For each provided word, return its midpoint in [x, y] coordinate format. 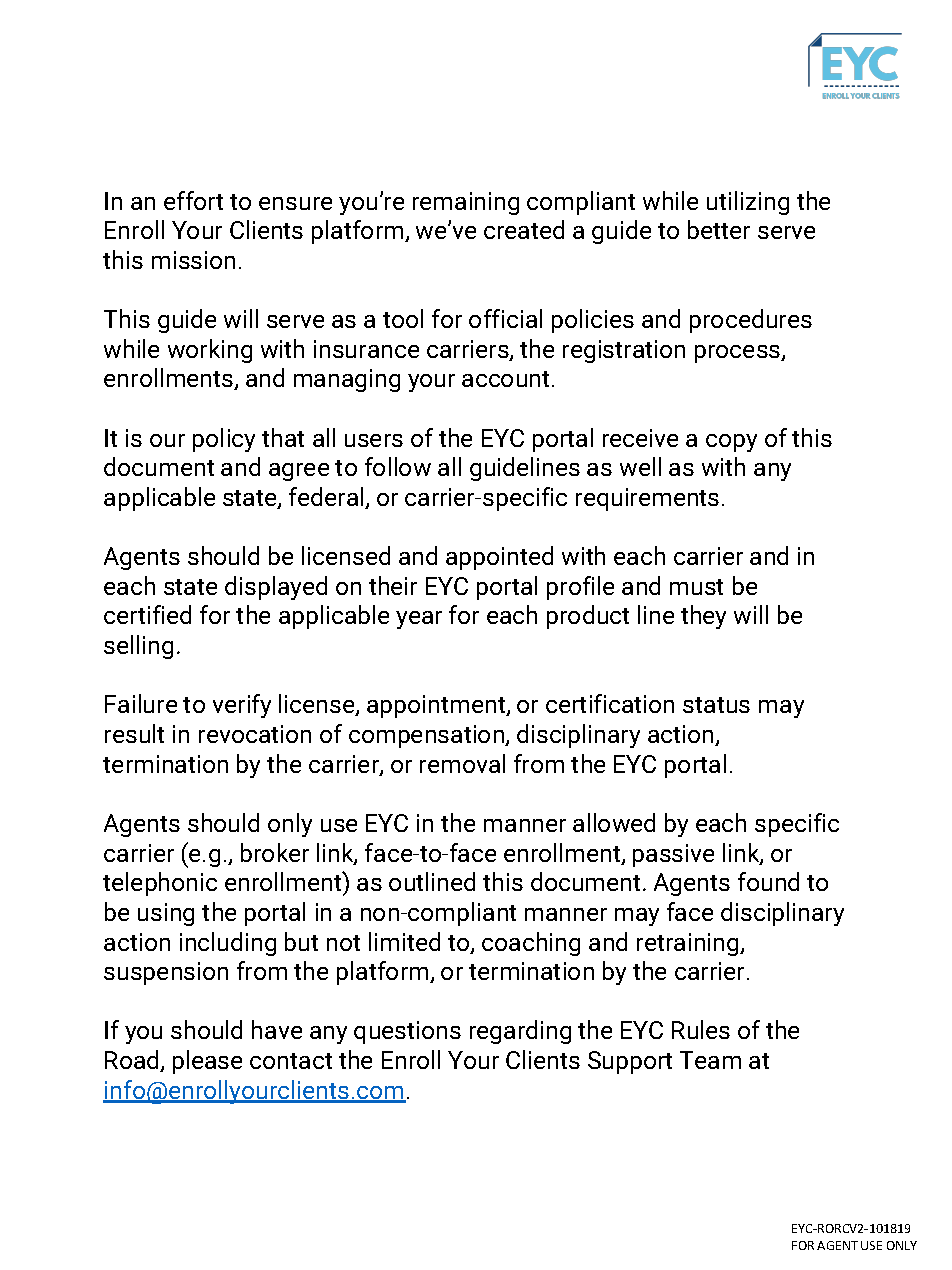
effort [193, 200]
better [719, 229]
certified [147, 614]
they [703, 617]
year [419, 620]
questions [407, 1032]
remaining [466, 203]
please [207, 1062]
